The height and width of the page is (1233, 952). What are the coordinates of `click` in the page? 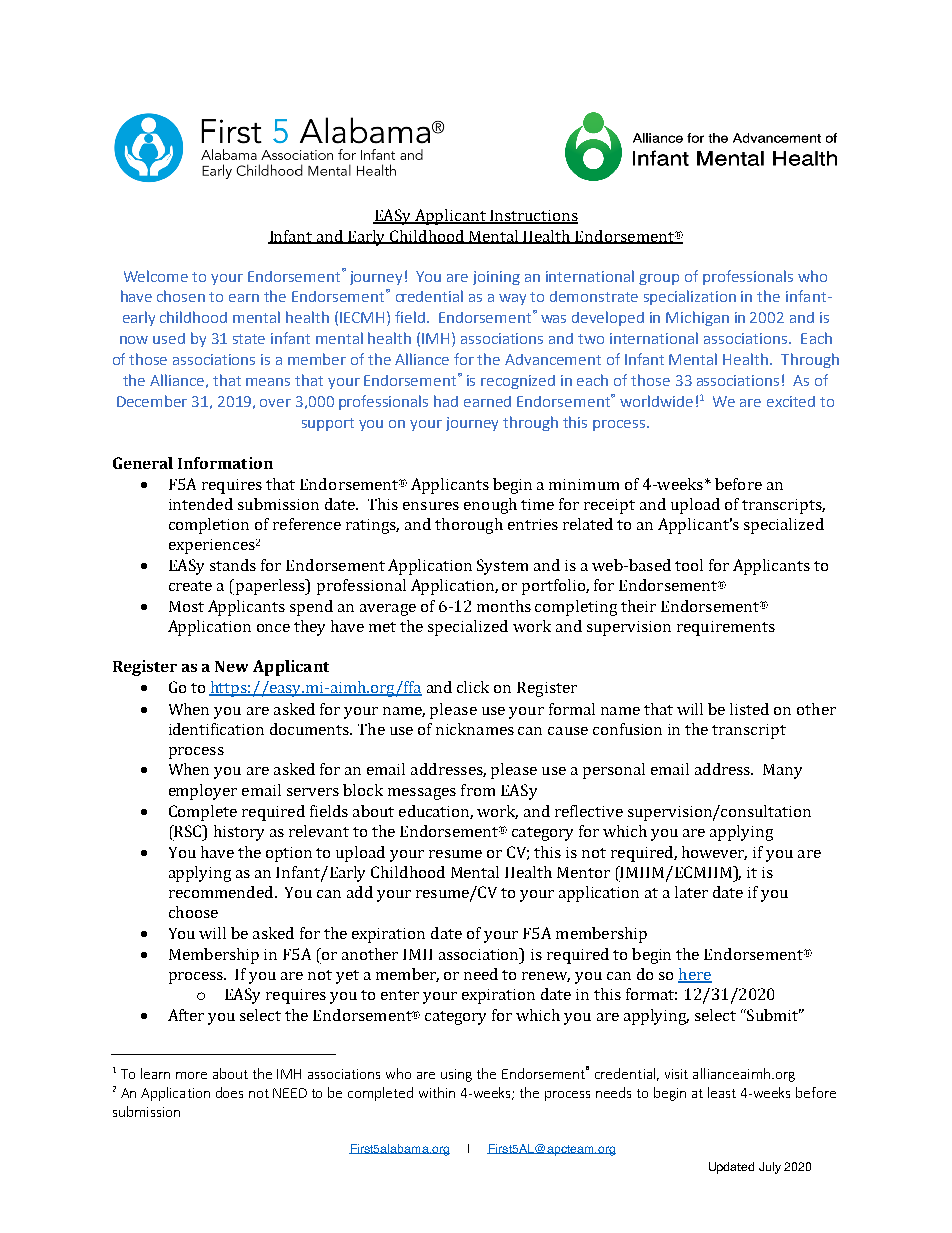 It's located at (473, 687).
